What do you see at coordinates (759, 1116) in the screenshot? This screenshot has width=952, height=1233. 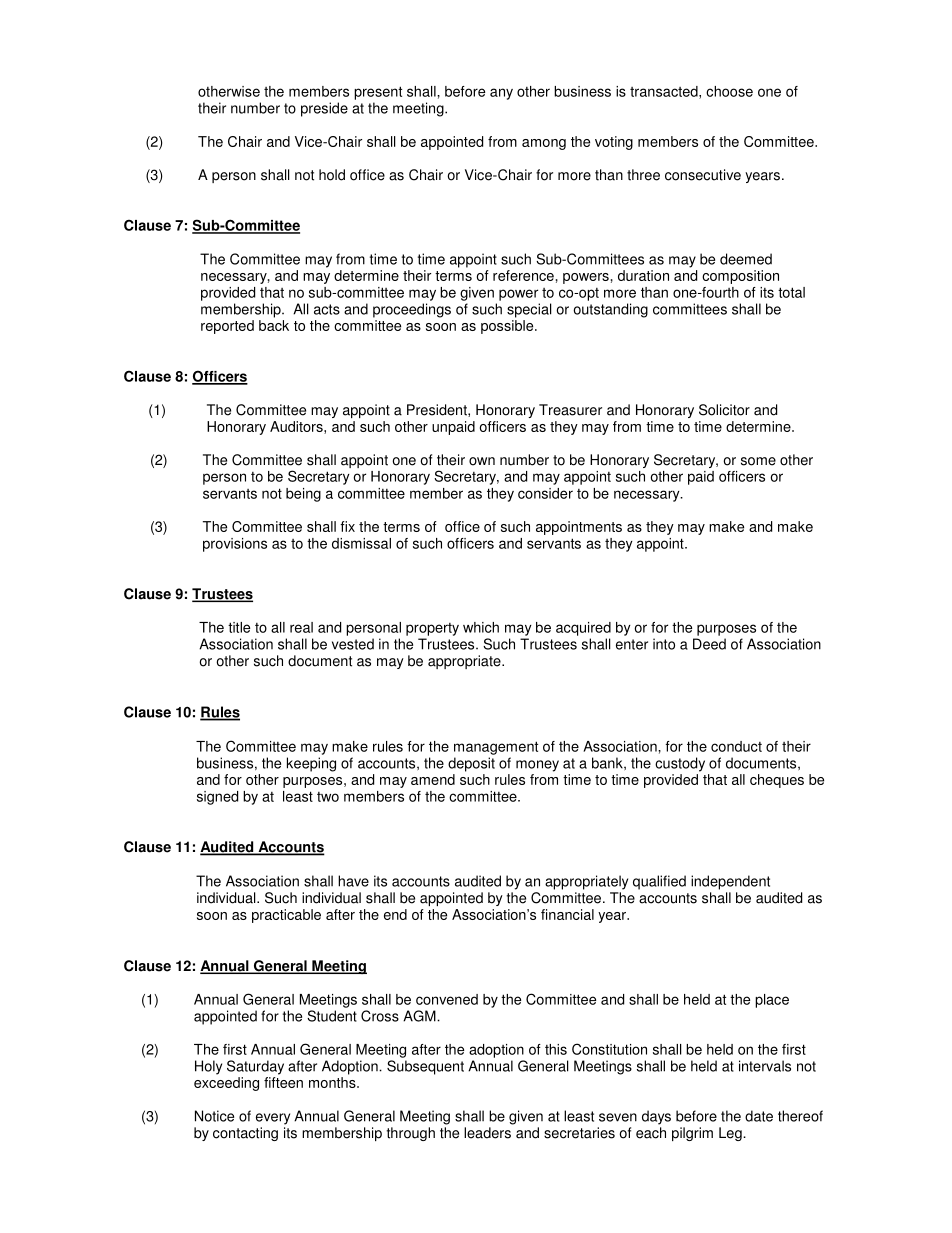 I see `date` at bounding box center [759, 1116].
